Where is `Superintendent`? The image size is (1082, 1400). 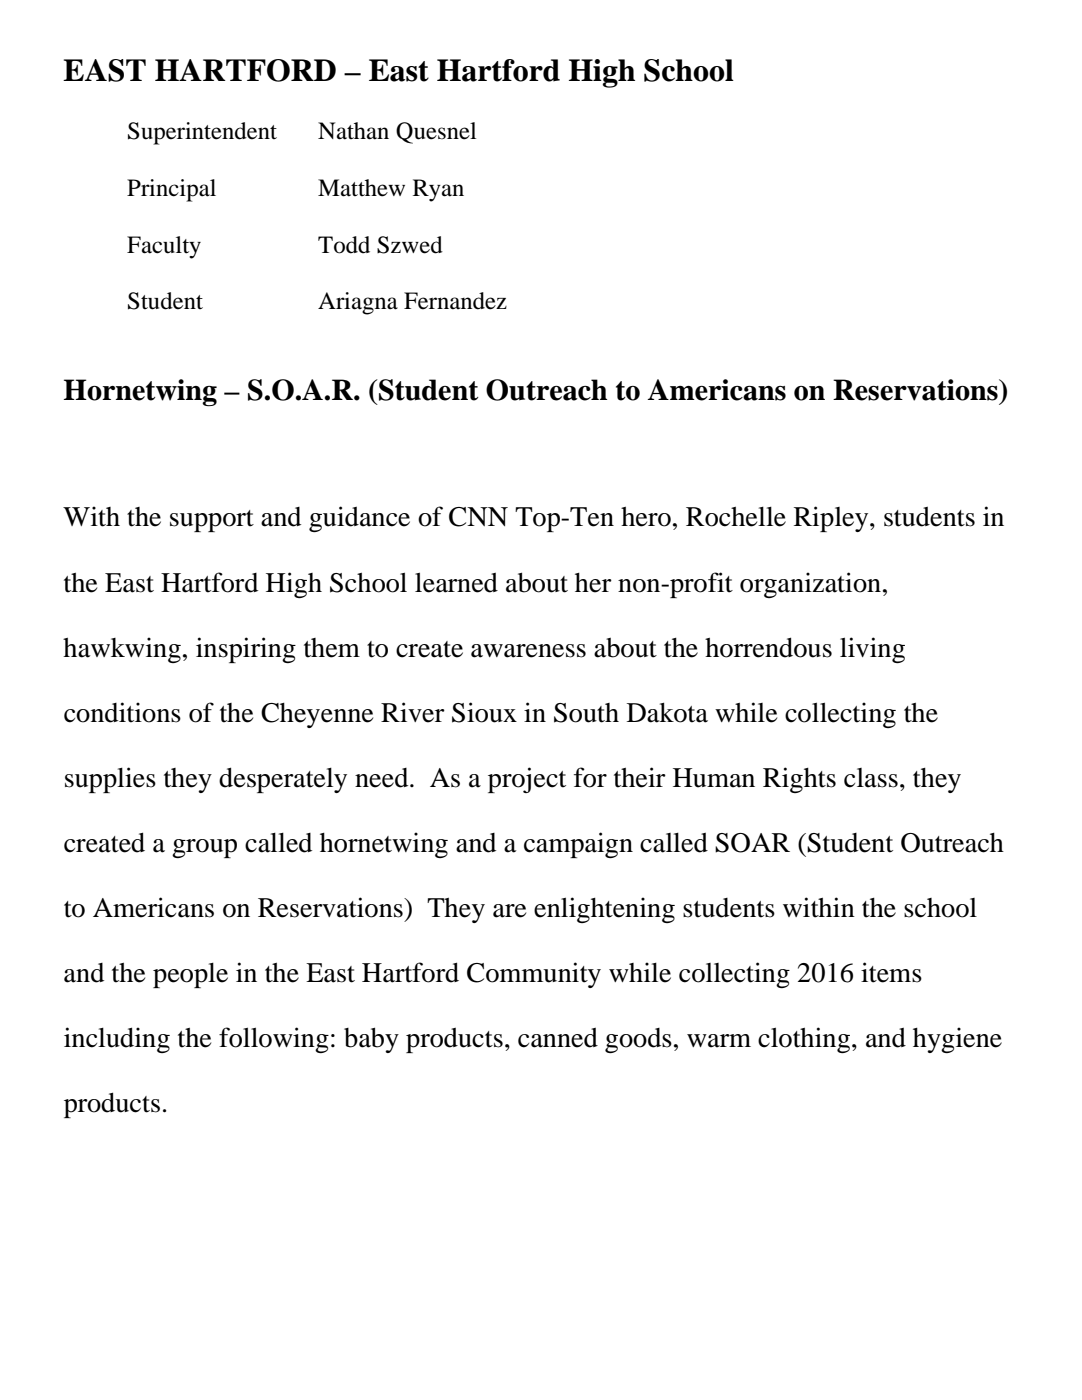 Superintendent is located at coordinates (202, 133).
